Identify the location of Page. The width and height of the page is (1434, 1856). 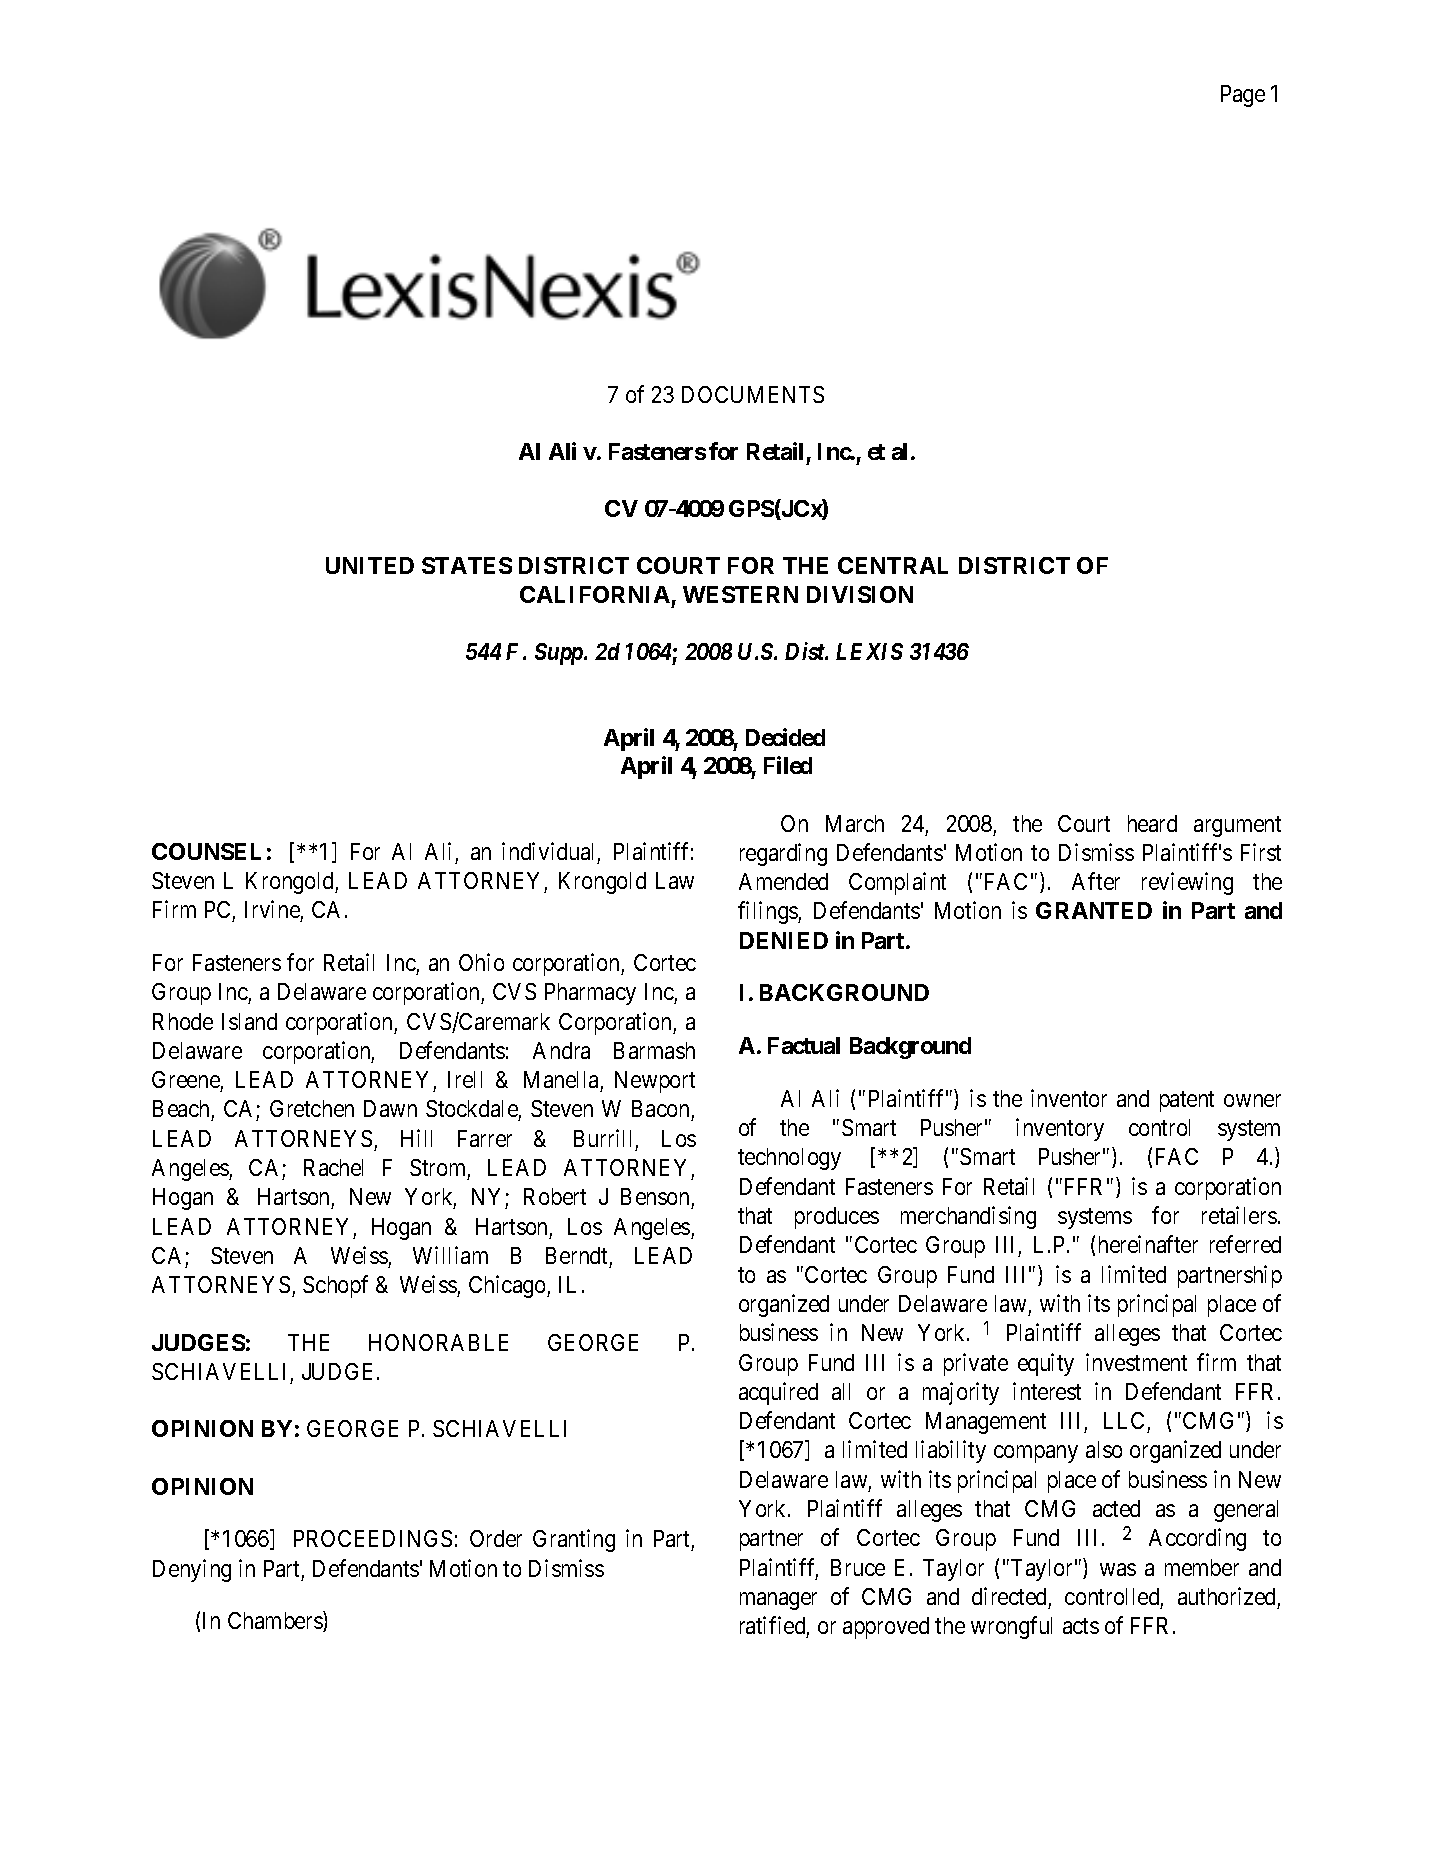
(1243, 96).
